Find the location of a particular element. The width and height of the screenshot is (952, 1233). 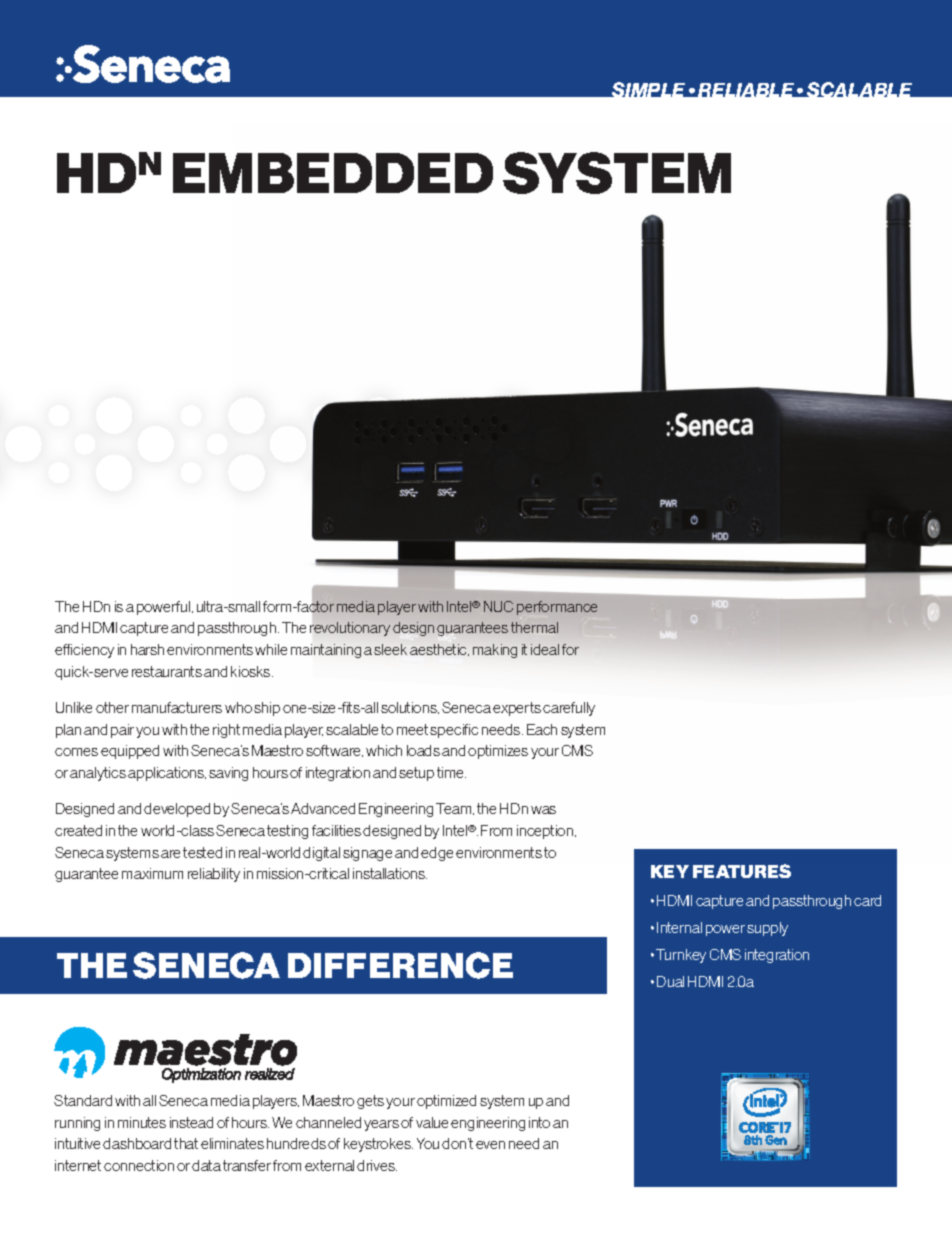

restaurants is located at coordinates (167, 671).
